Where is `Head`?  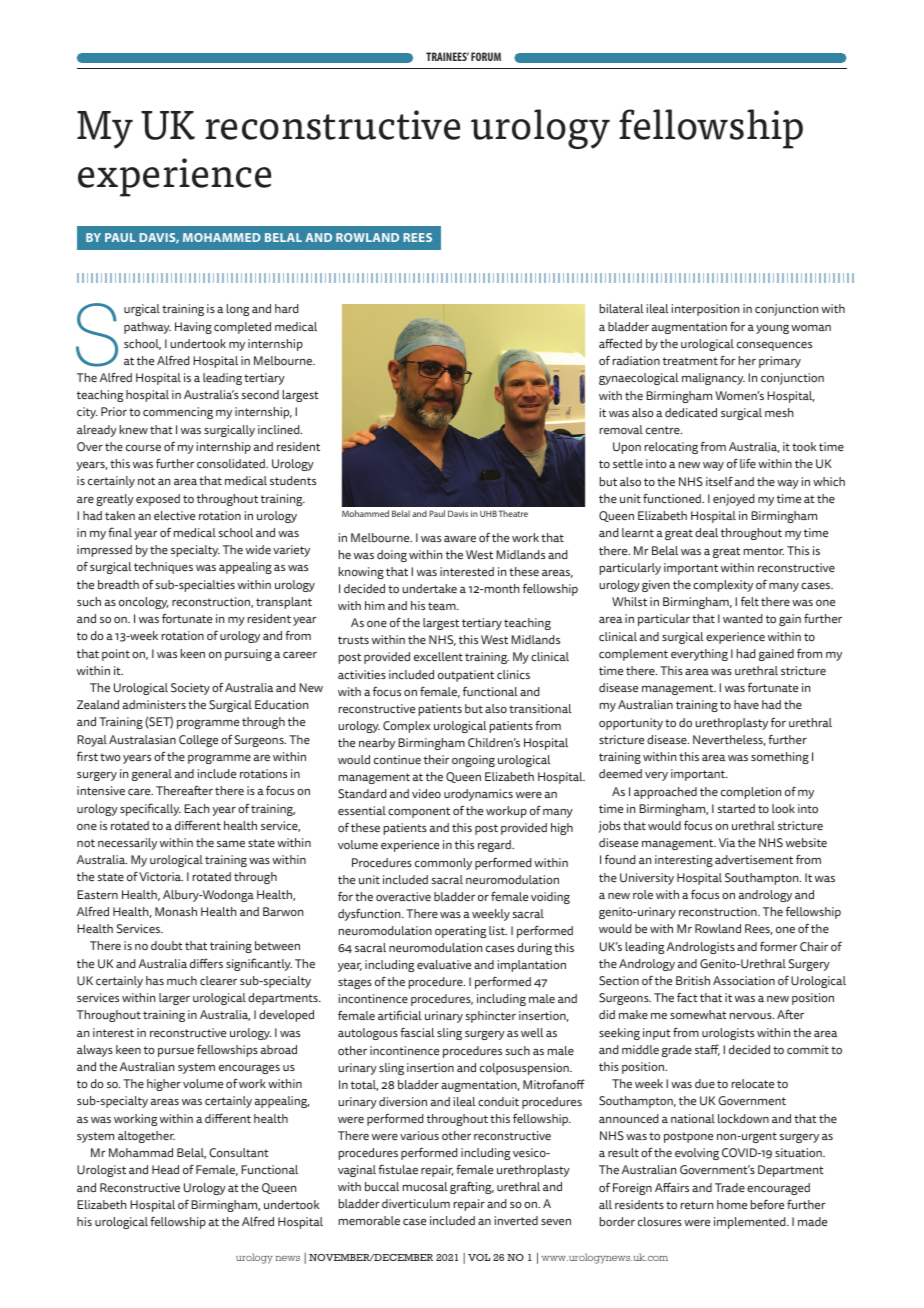
Head is located at coordinates (165, 1169).
